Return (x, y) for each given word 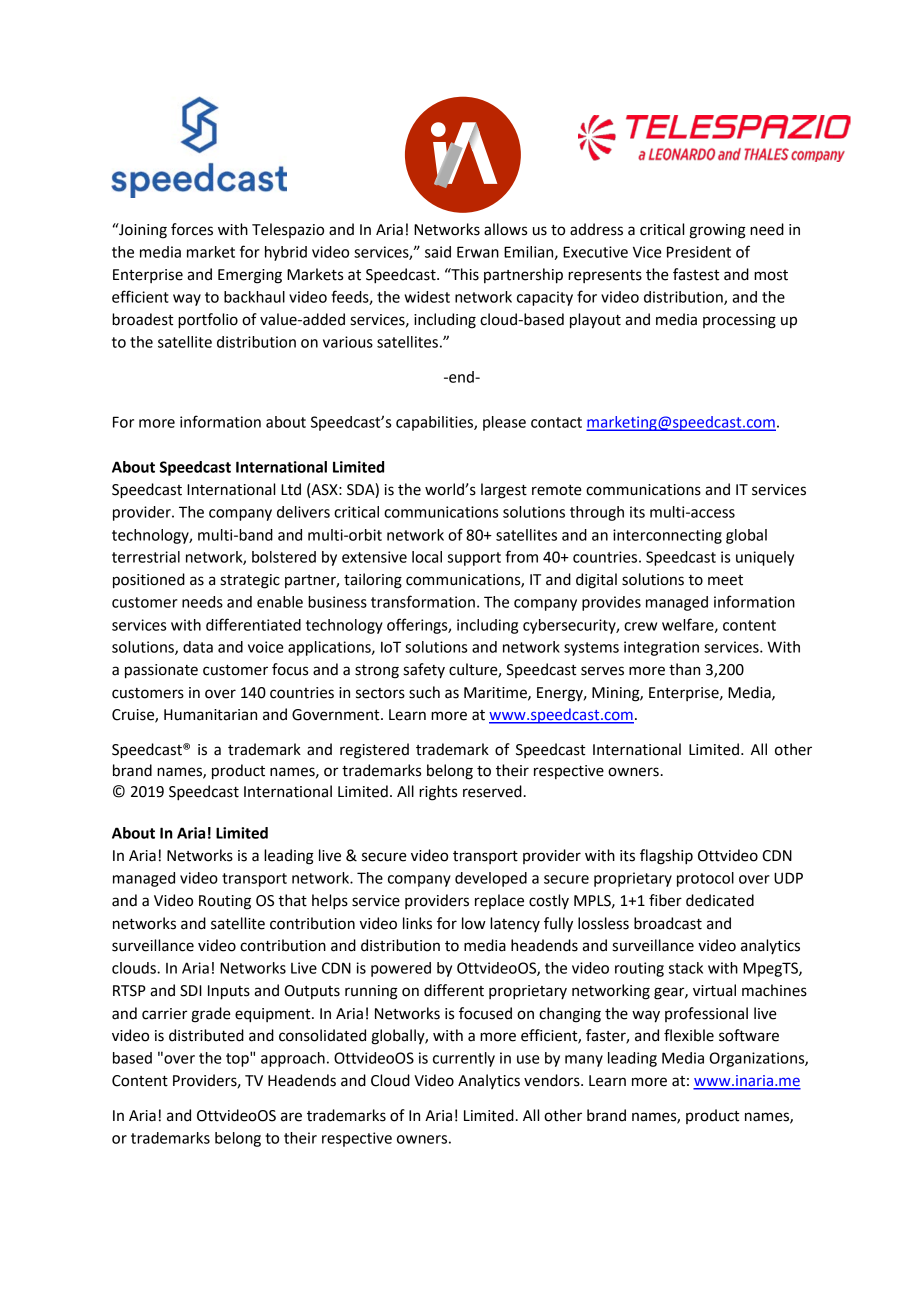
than (684, 669)
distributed (206, 1035)
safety (424, 670)
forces (192, 229)
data (198, 647)
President (699, 252)
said (438, 252)
